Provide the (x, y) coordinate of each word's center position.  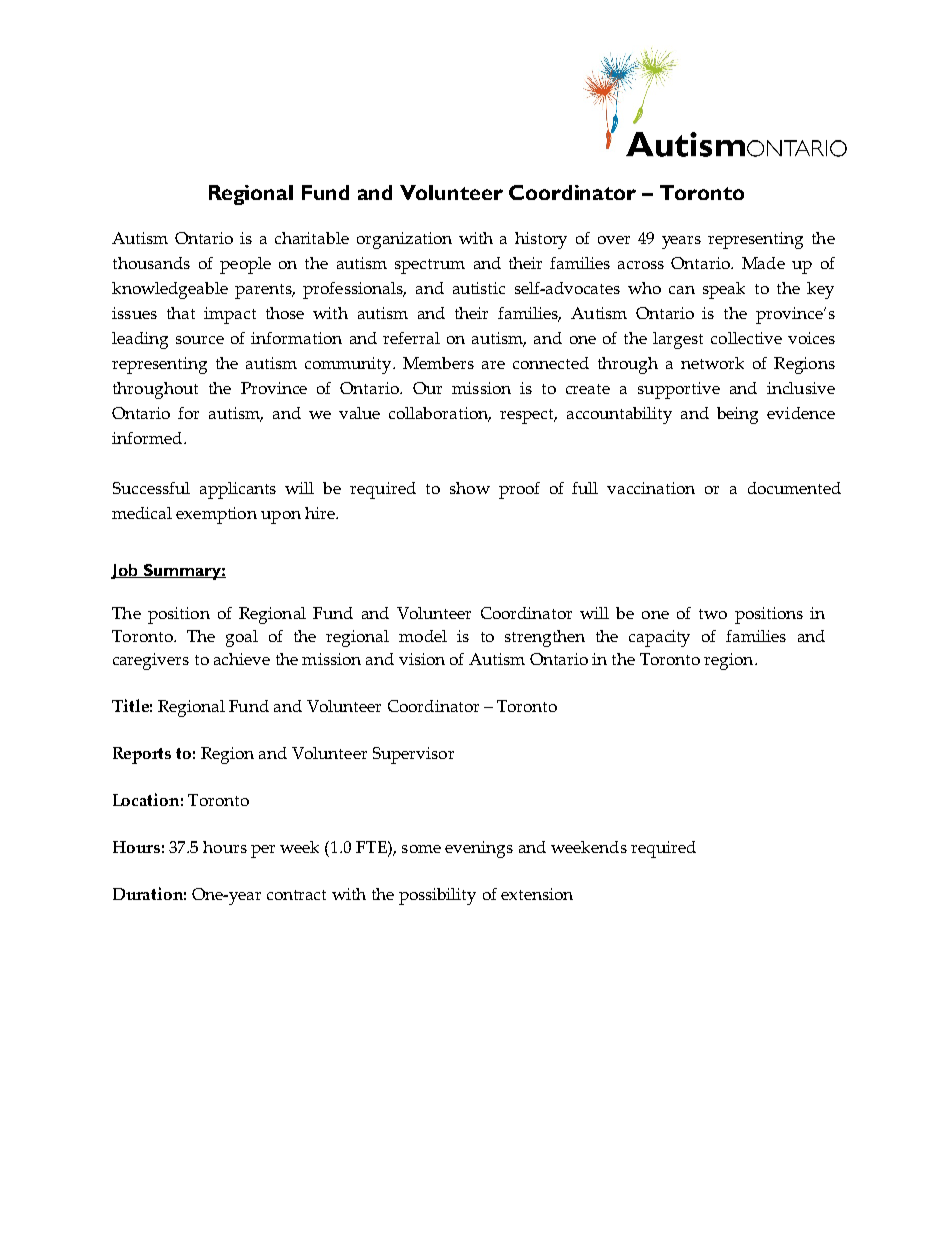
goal (242, 638)
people (245, 265)
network (712, 363)
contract (296, 895)
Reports (142, 755)
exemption (216, 515)
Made (763, 263)
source (200, 340)
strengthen (545, 638)
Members (438, 363)
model (423, 636)
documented (794, 488)
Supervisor (413, 755)
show (470, 488)
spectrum (430, 266)
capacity (659, 638)
